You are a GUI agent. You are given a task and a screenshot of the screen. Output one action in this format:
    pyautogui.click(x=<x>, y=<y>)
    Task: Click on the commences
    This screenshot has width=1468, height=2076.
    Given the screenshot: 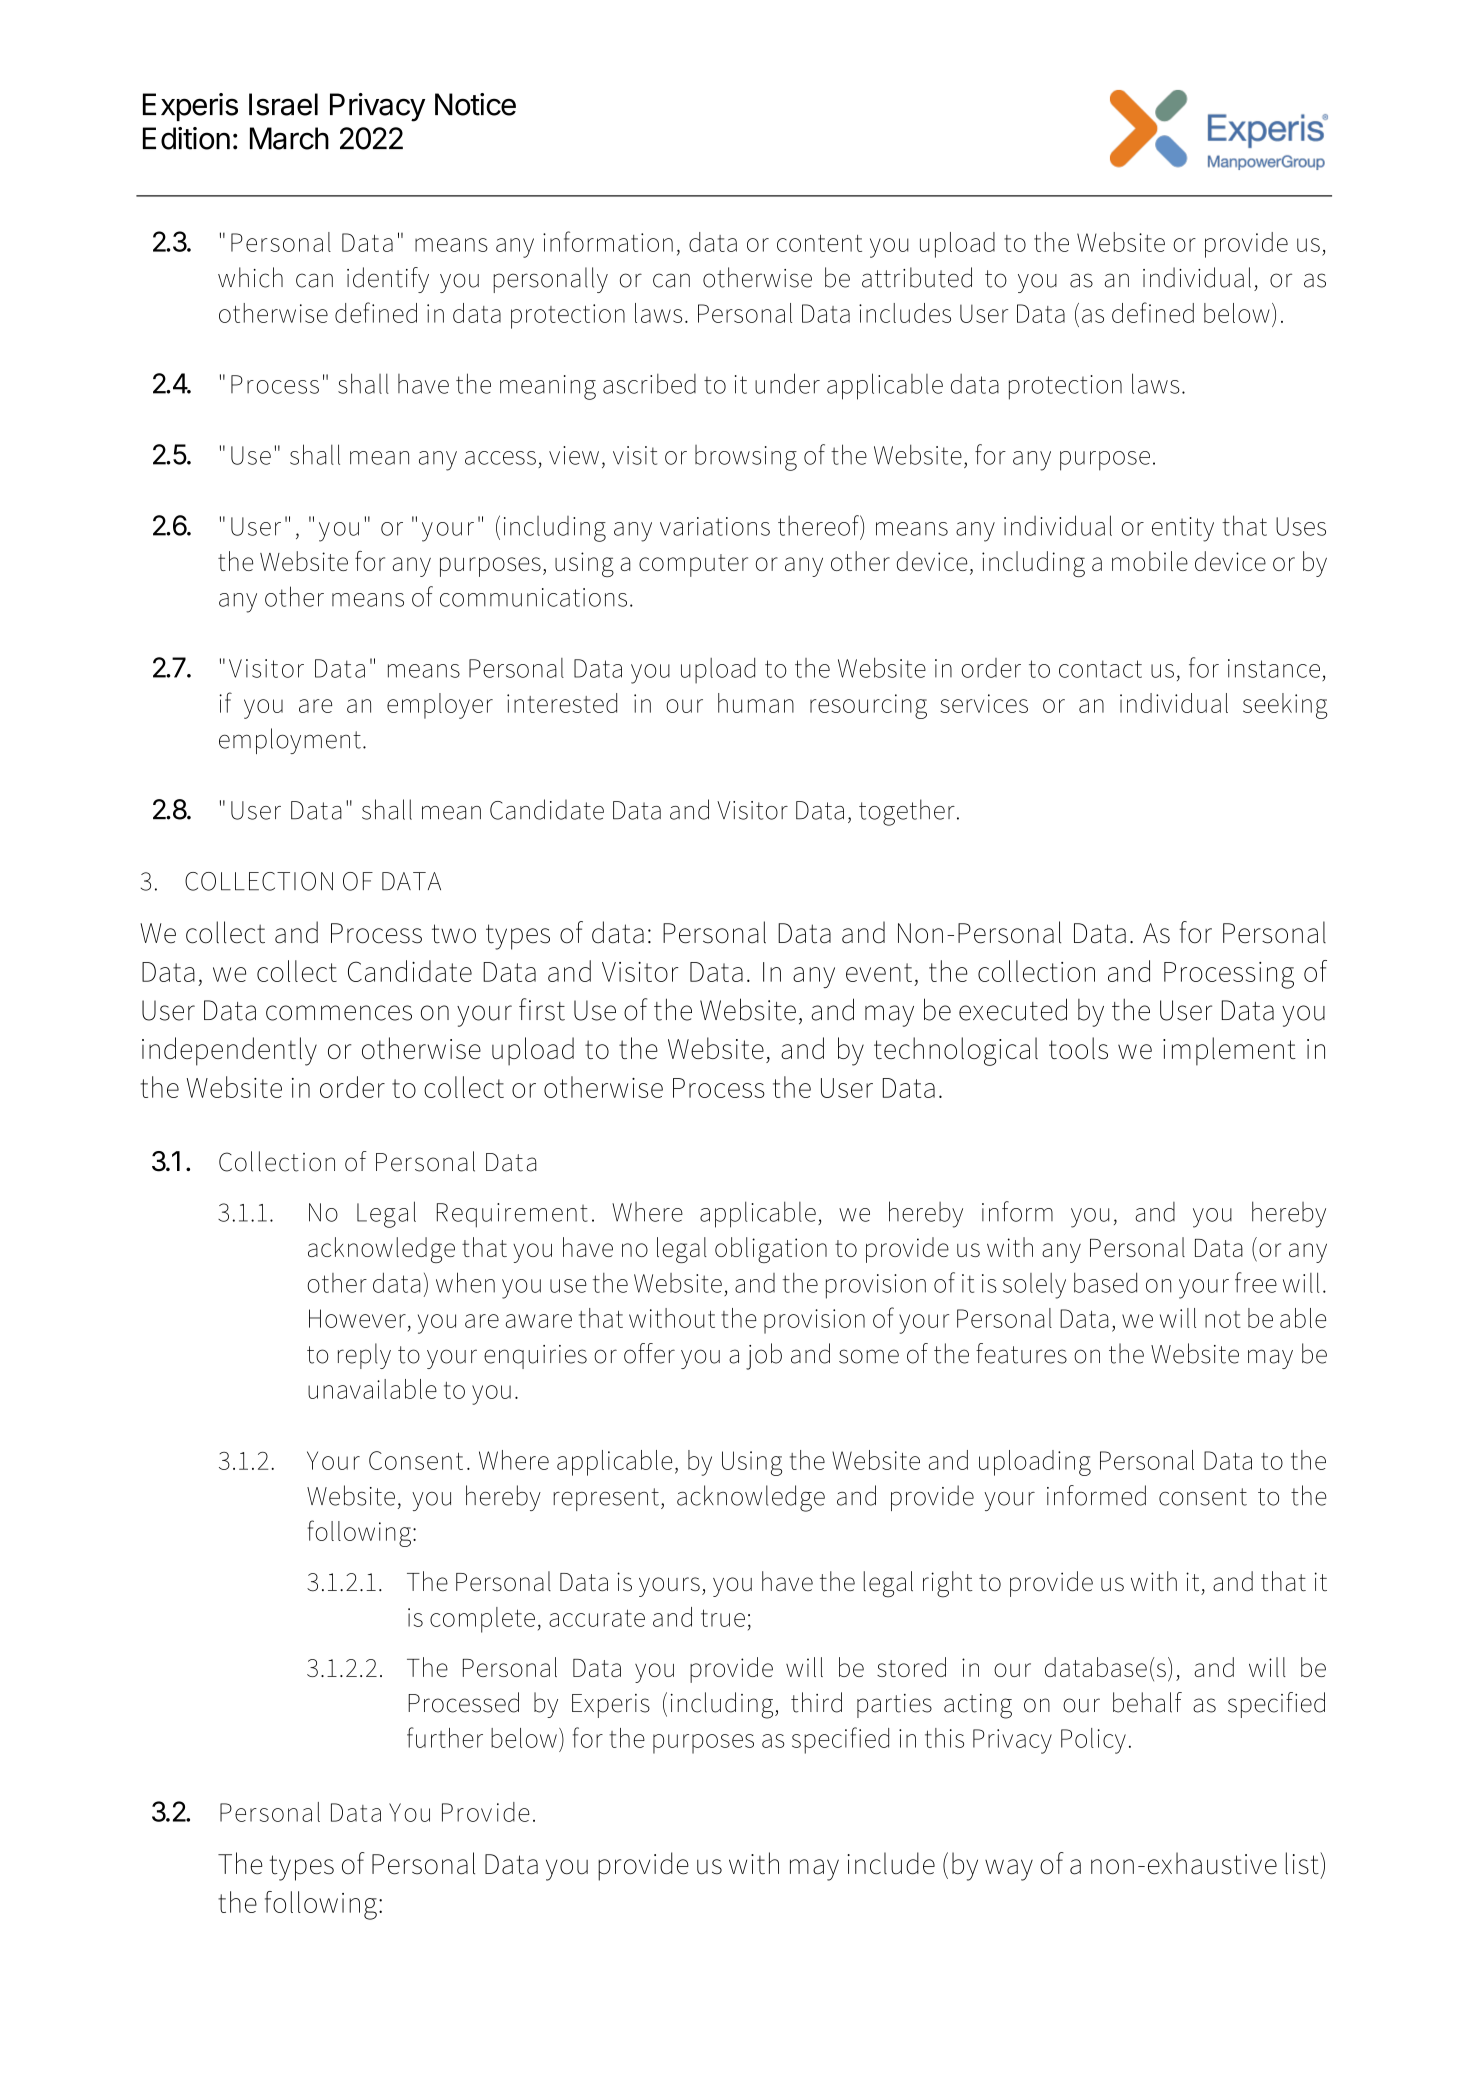 What is the action you would take?
    pyautogui.click(x=339, y=1013)
